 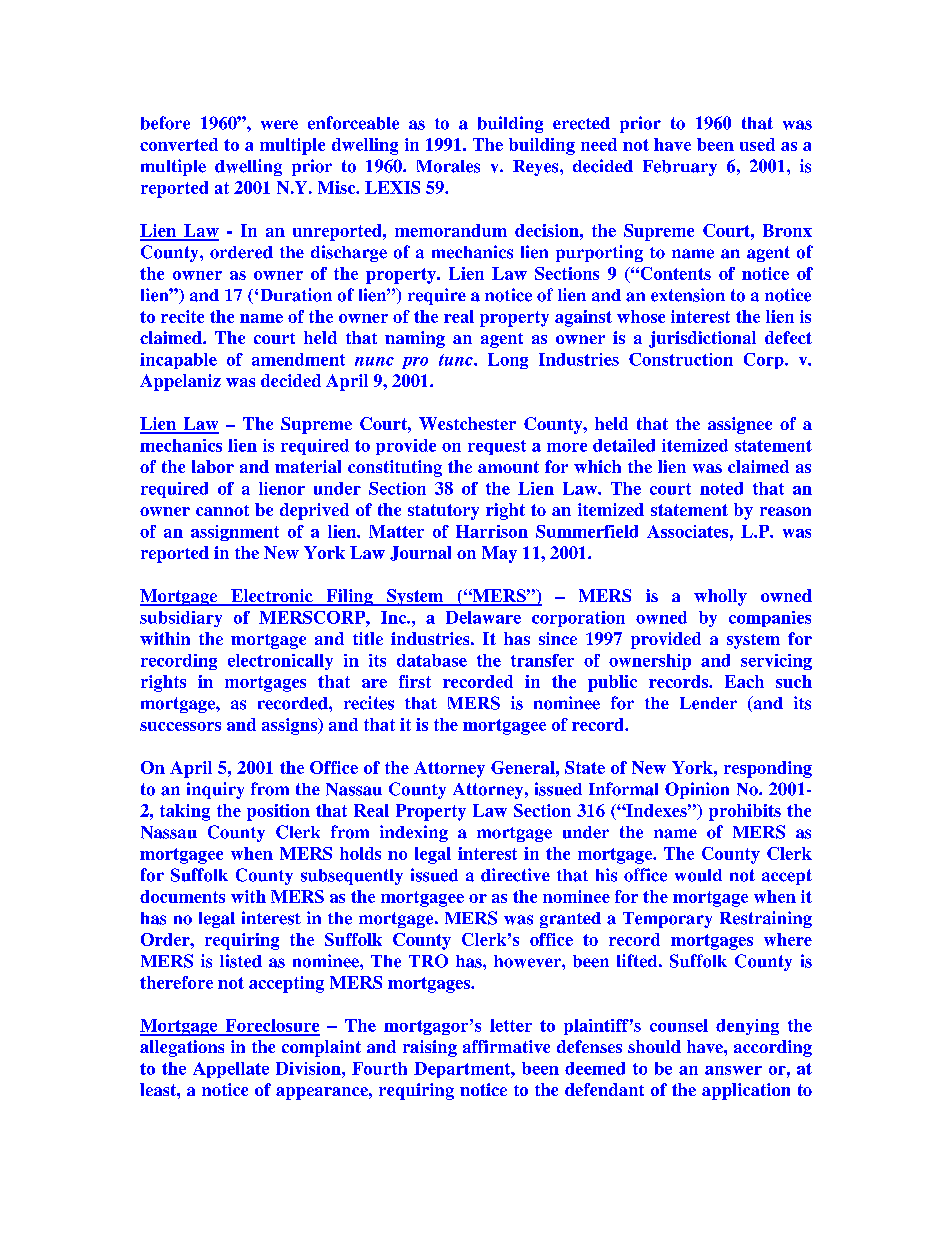 What do you see at coordinates (697, 790) in the image?
I see `Opinion` at bounding box center [697, 790].
